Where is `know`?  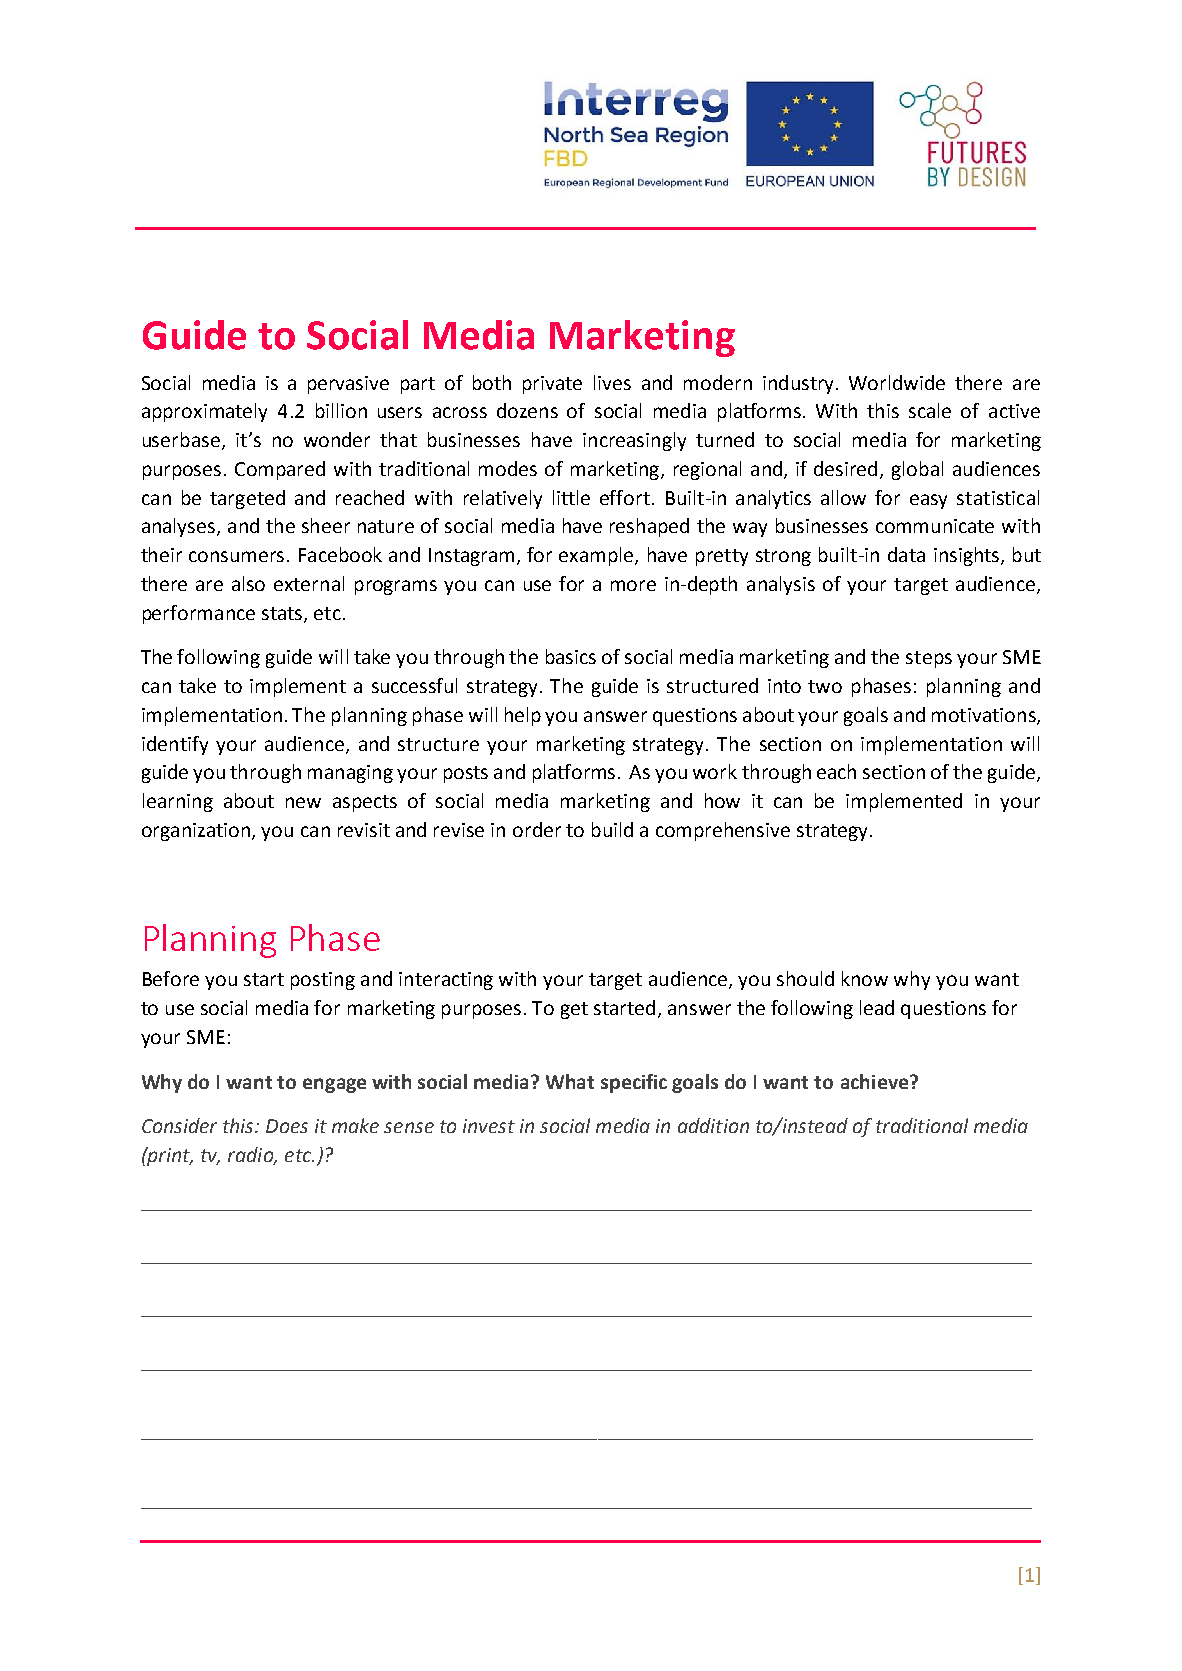 know is located at coordinates (865, 978).
